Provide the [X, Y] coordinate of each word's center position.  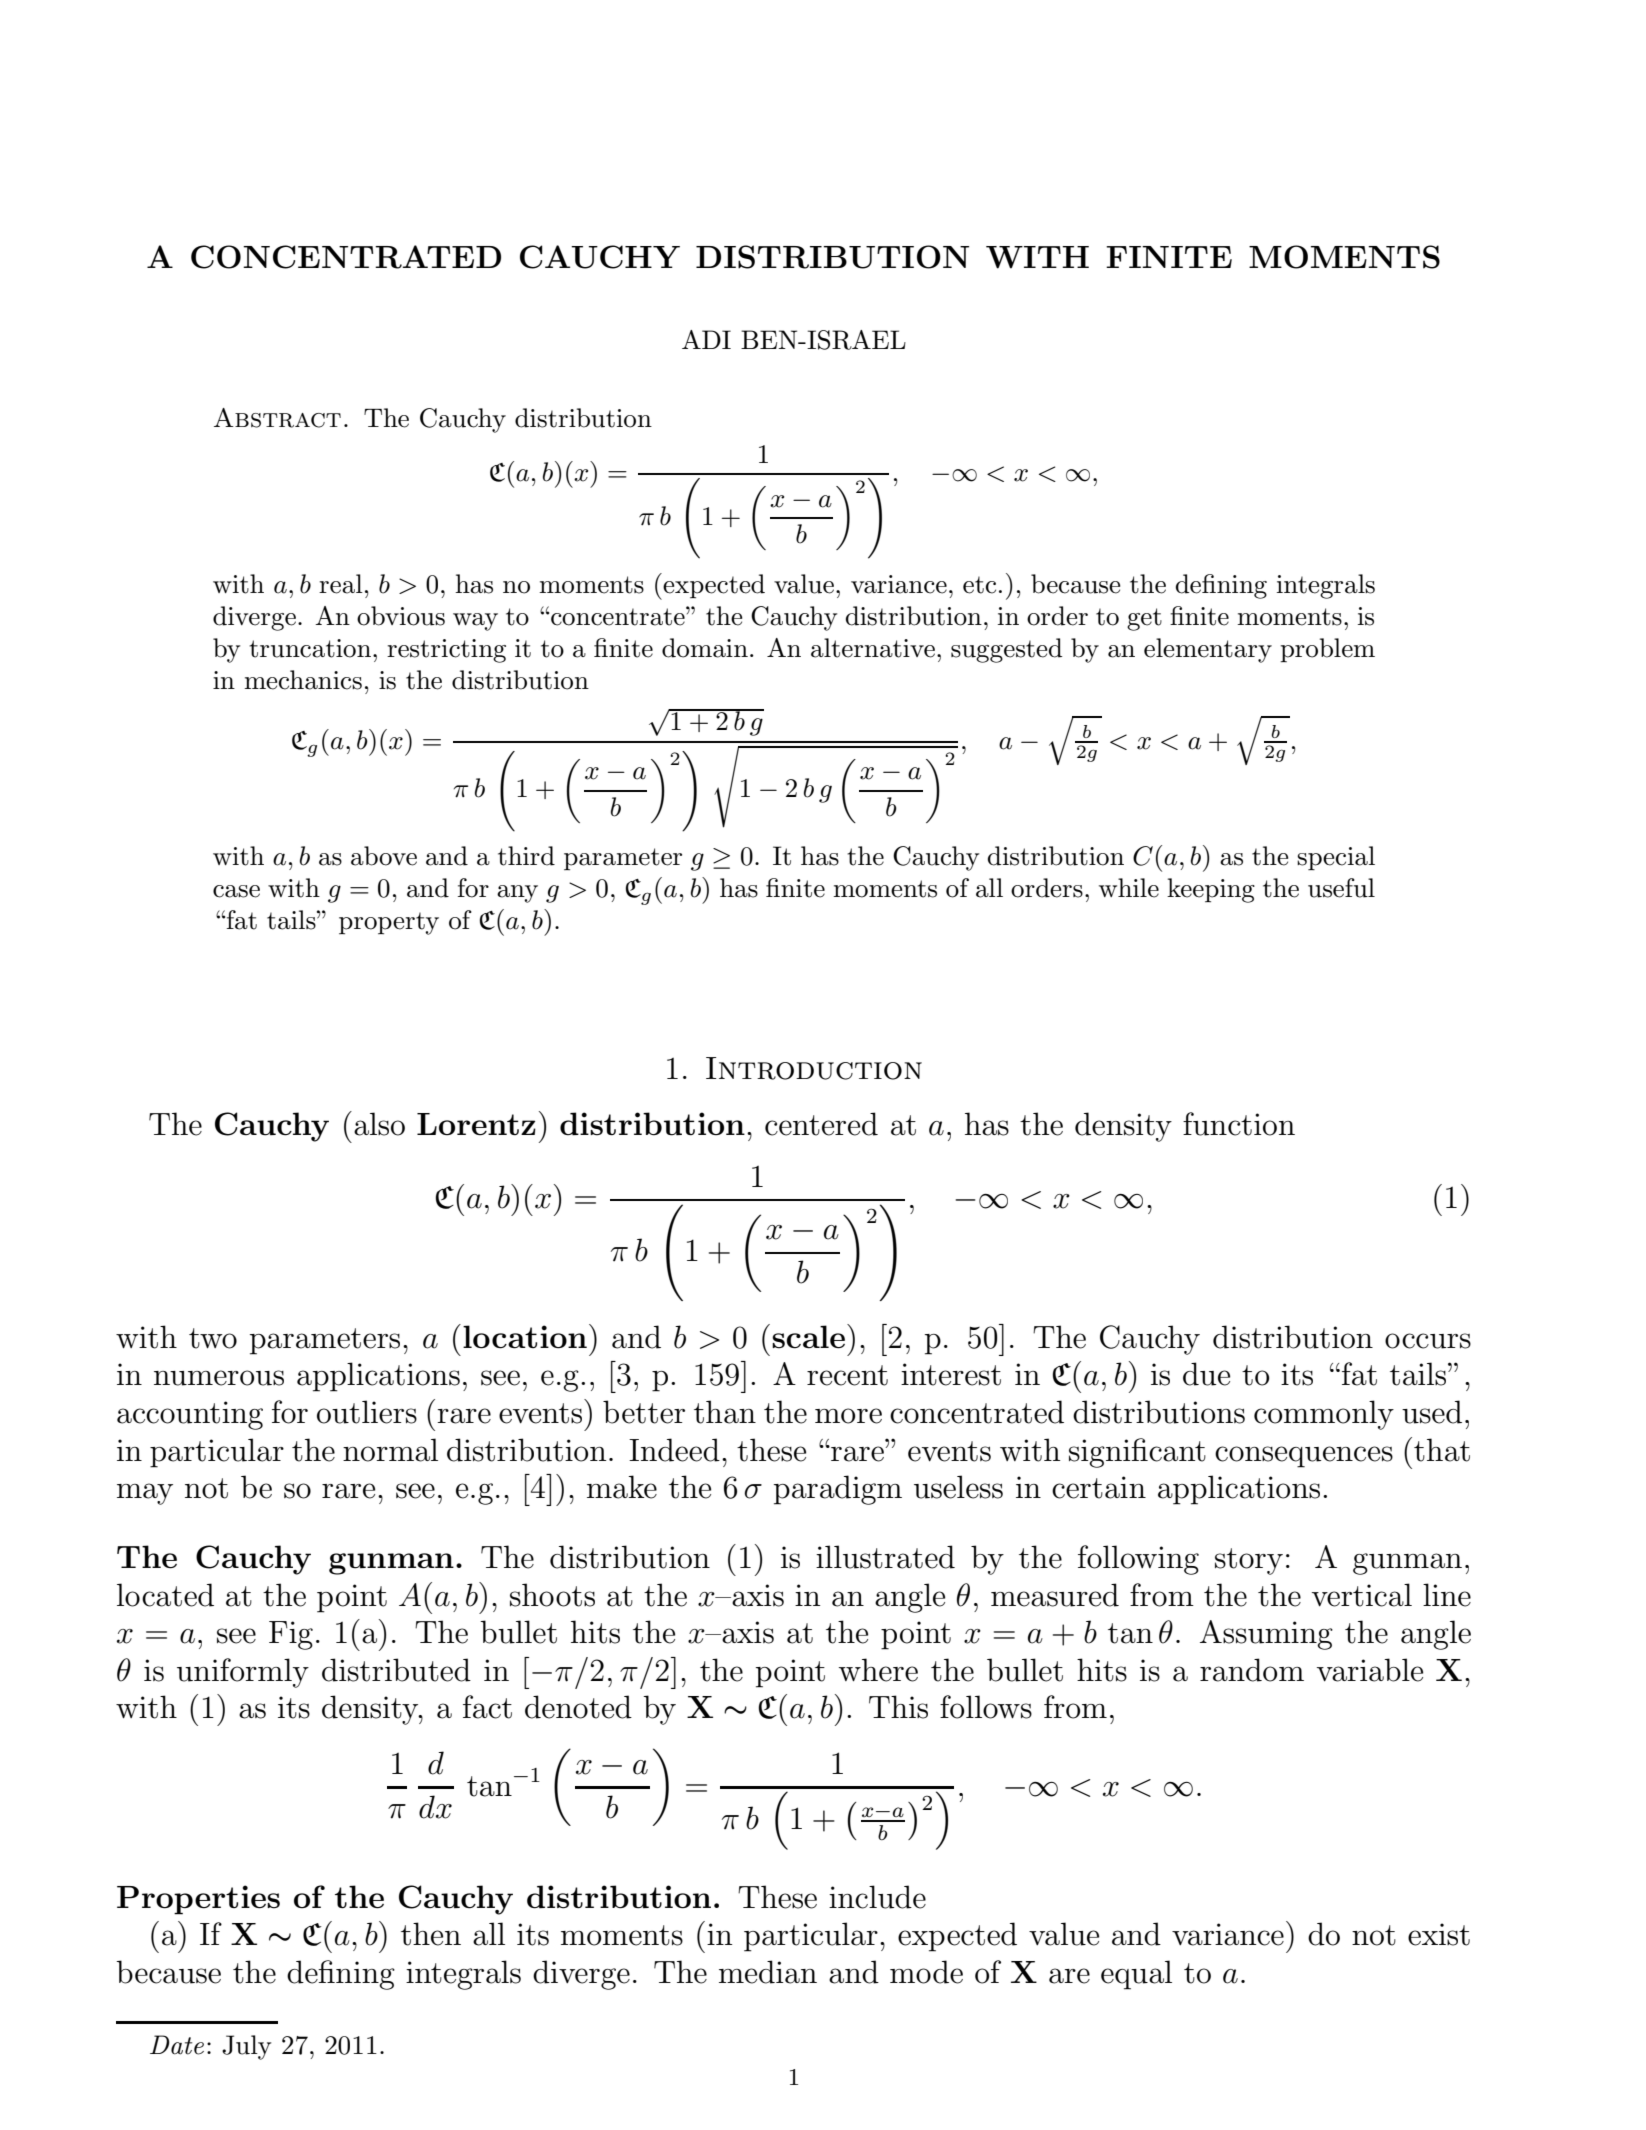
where [878, 1670]
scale [808, 1337]
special [1336, 858]
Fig [291, 1635]
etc [979, 585]
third [526, 856]
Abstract [277, 418]
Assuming [1266, 1635]
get [1144, 619]
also [379, 1124]
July [246, 2047]
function [1239, 1124]
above [384, 856]
